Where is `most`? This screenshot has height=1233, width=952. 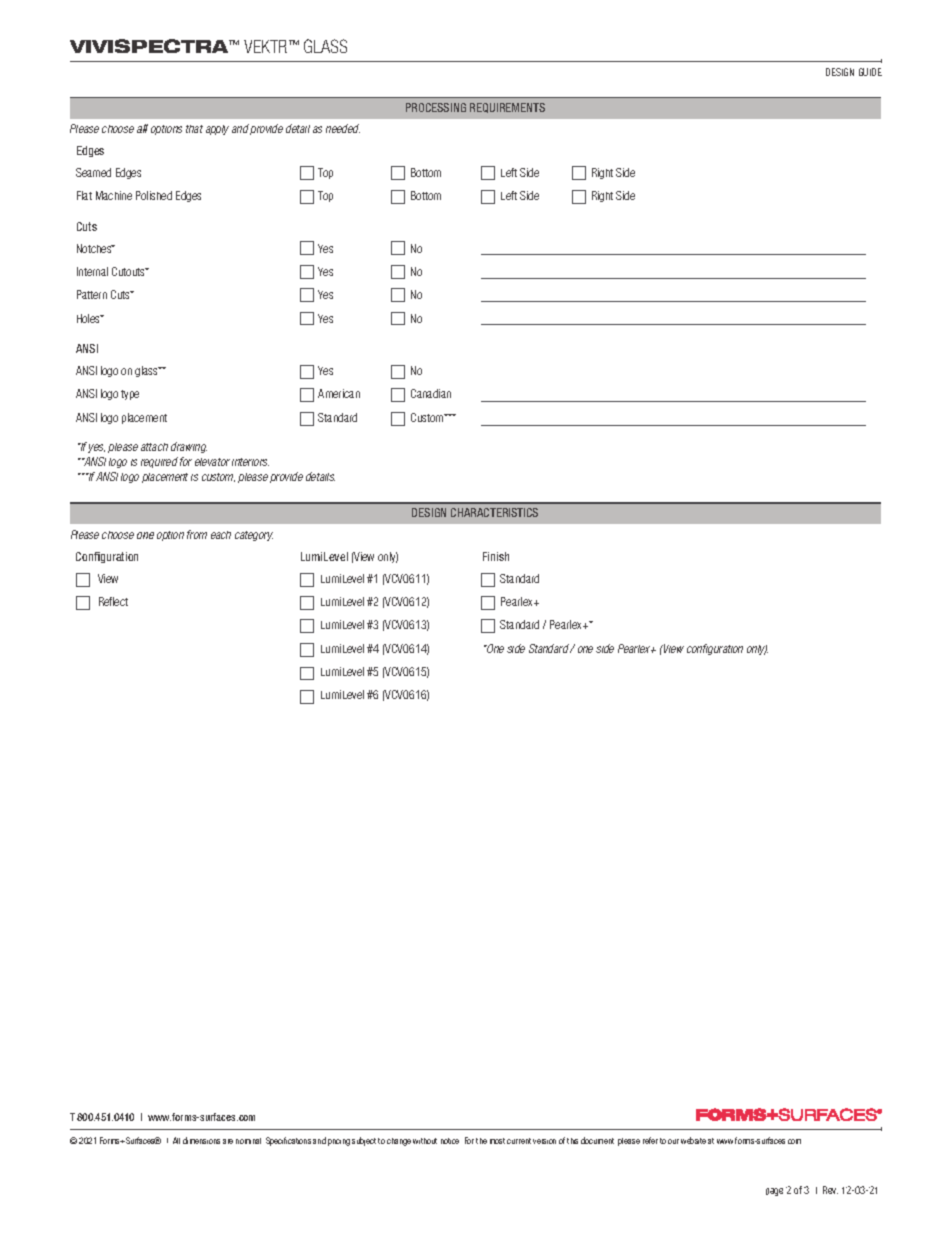
most is located at coordinates (497, 1141).
